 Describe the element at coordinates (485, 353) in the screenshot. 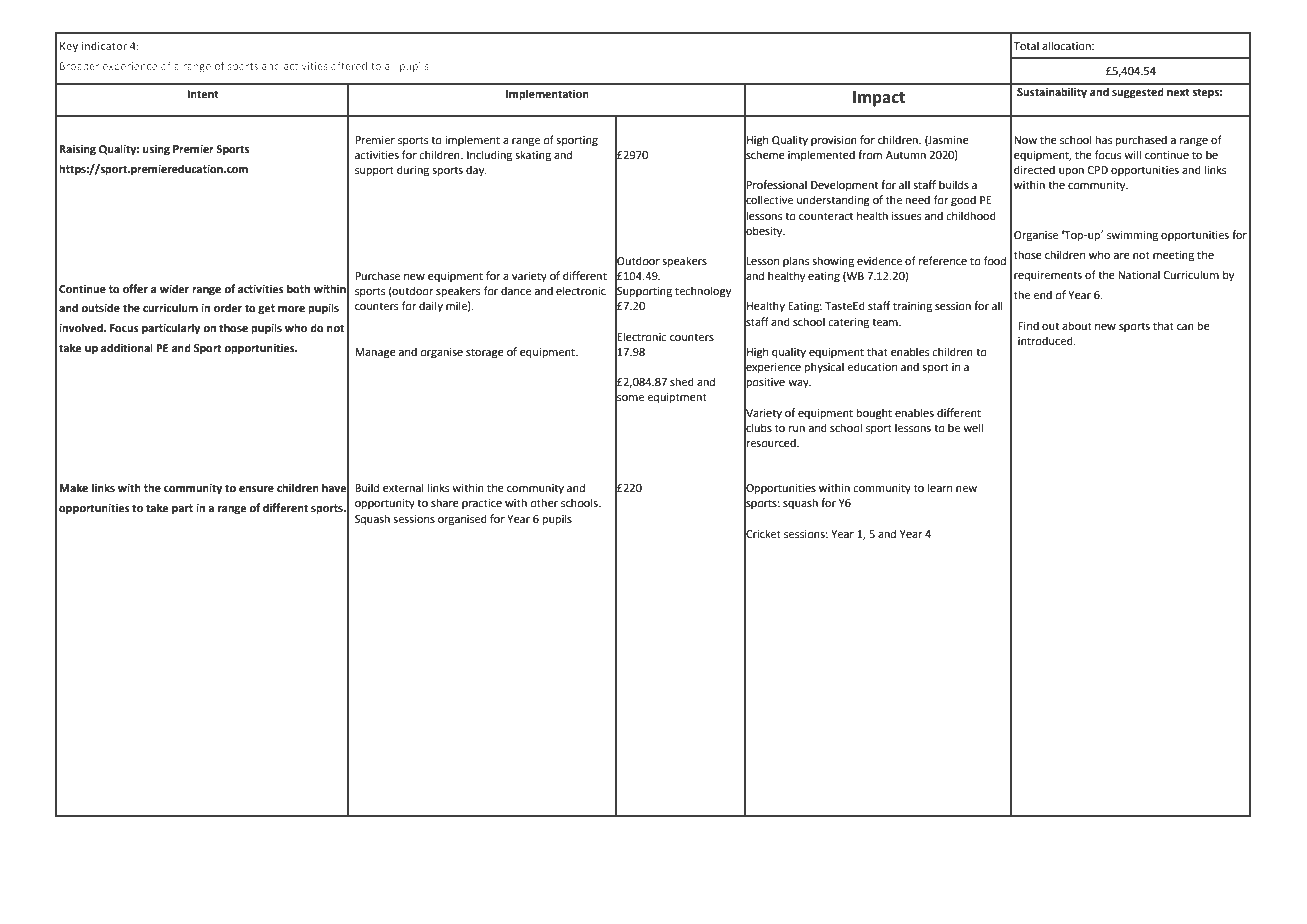

I see `storage` at that location.
